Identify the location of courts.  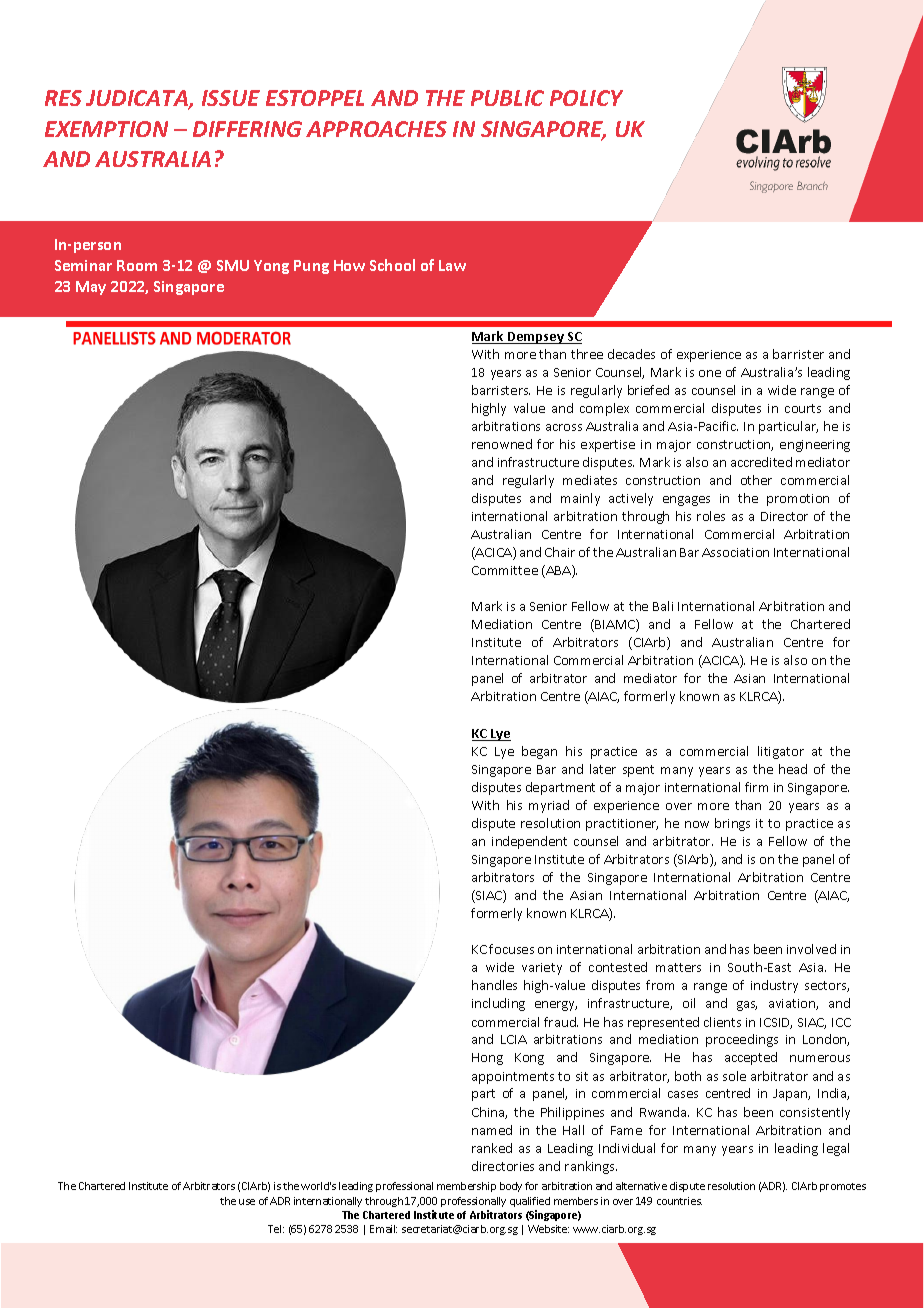
(803, 408).
